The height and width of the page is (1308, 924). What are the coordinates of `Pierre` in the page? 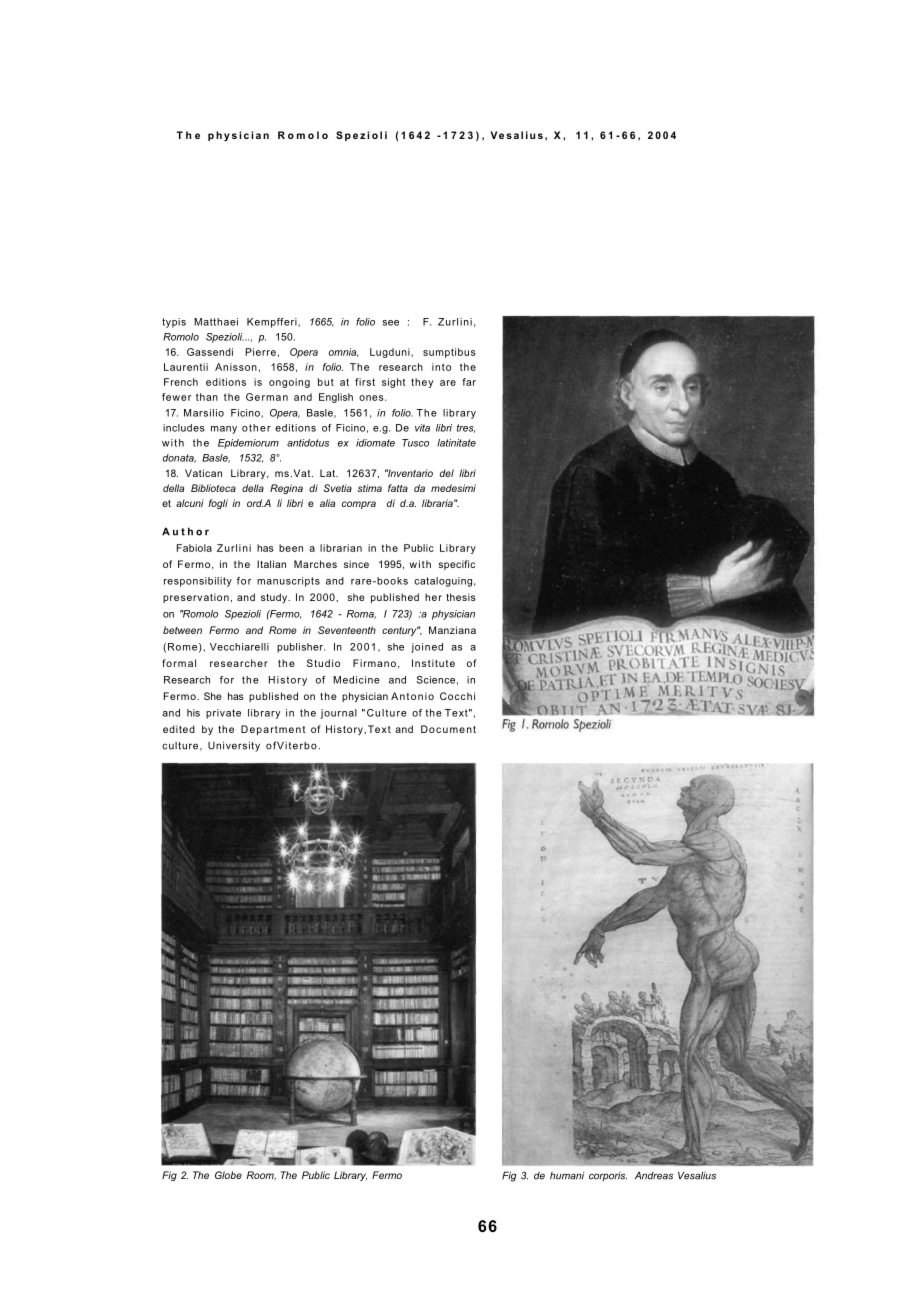 It's located at (260, 352).
